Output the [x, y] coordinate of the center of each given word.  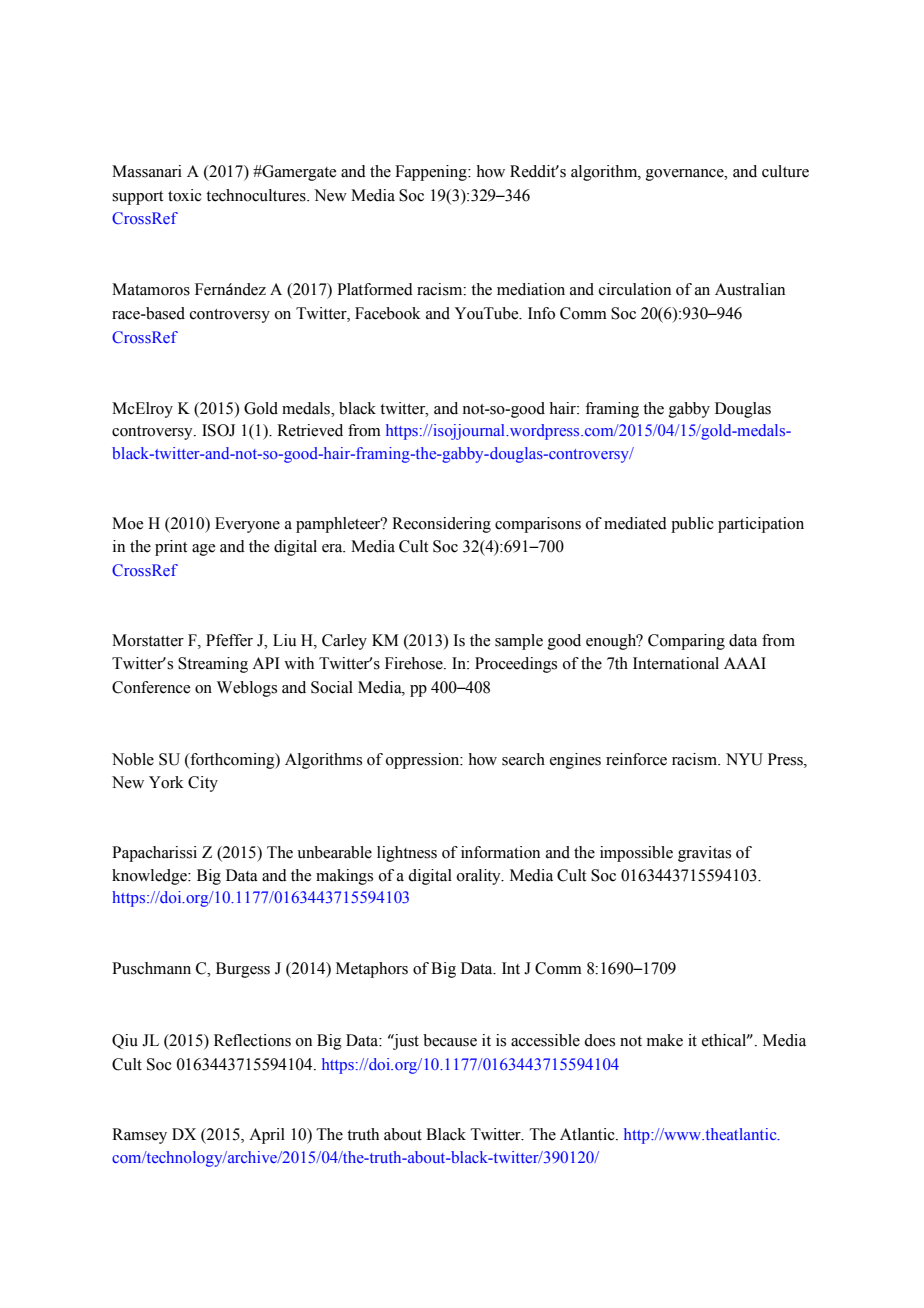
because [450, 1040]
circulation [635, 289]
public [692, 525]
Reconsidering [441, 525]
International [676, 663]
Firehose [415, 663]
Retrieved [310, 430]
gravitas [704, 854]
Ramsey [139, 1136]
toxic [185, 195]
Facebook [388, 313]
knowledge [150, 877]
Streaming [213, 665]
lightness [407, 854]
